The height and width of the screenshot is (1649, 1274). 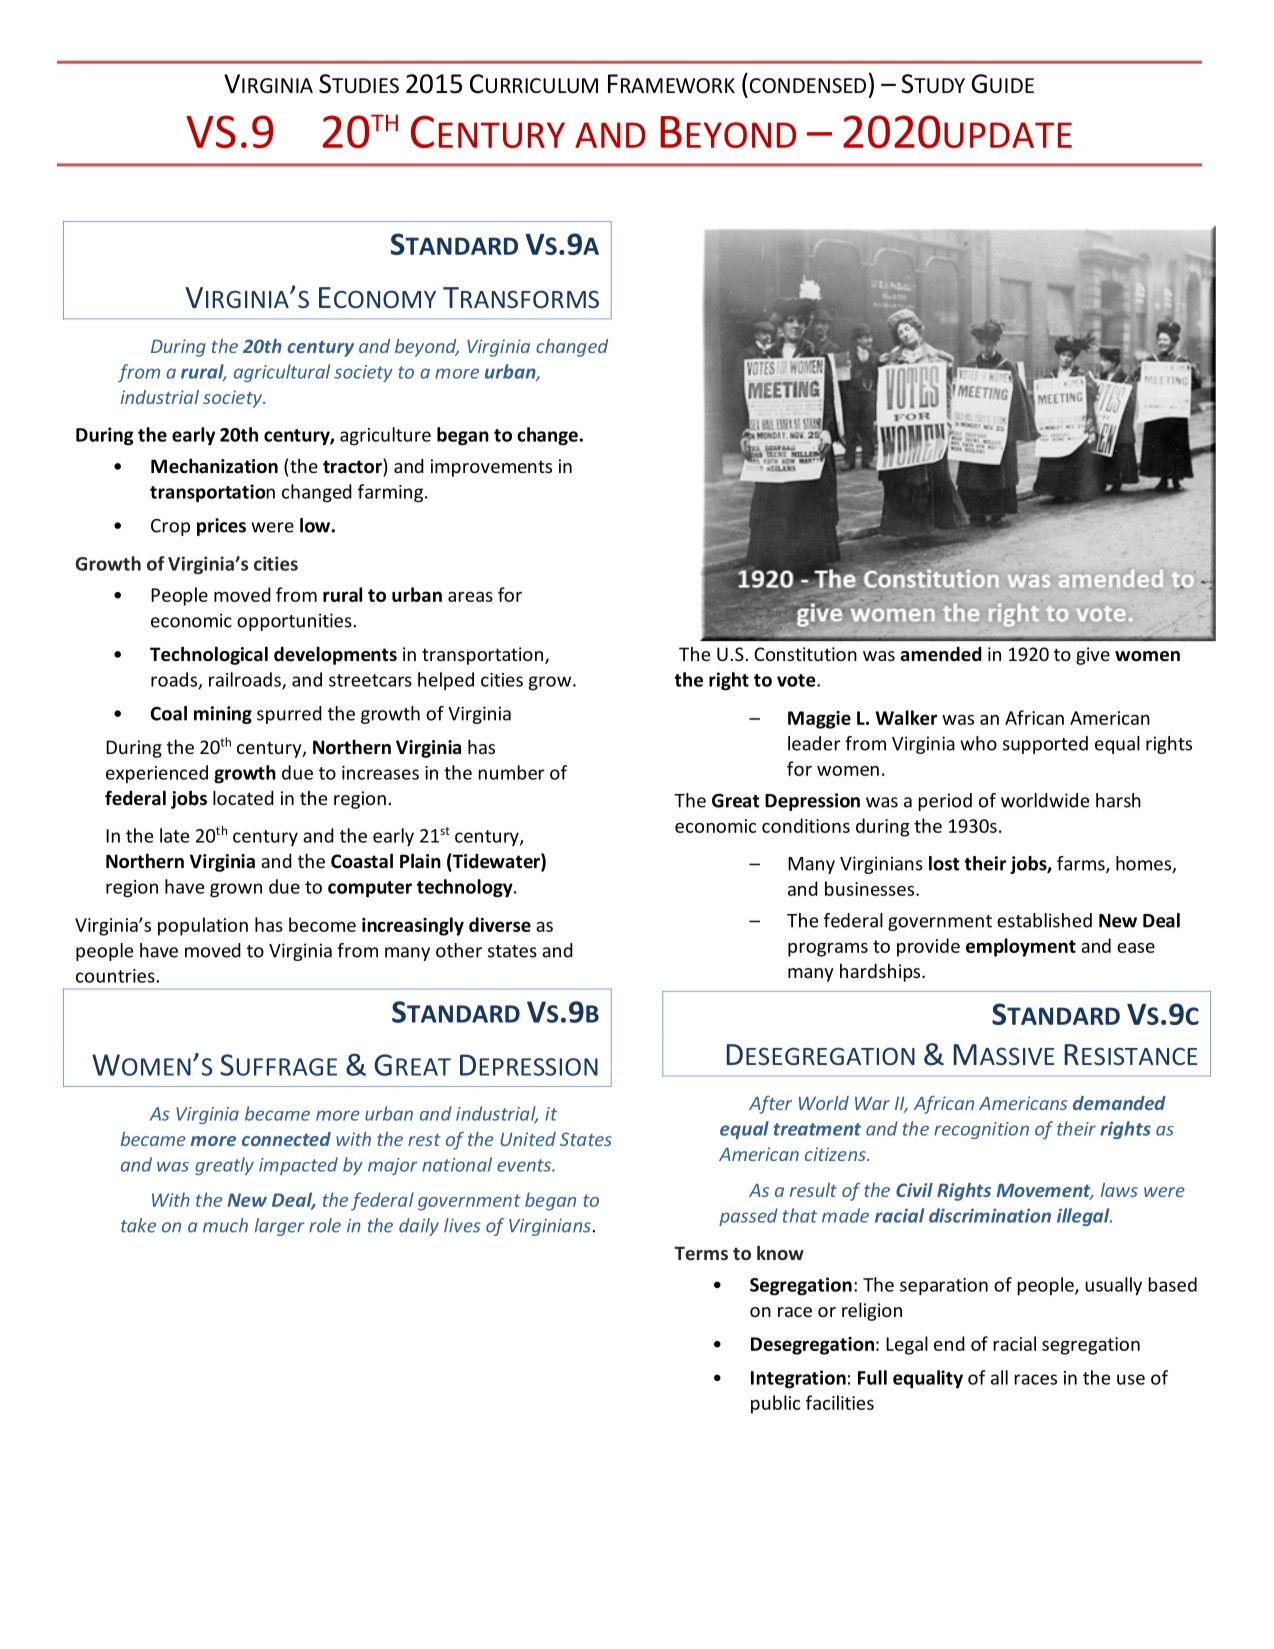 I want to click on use, so click(x=1131, y=1379).
